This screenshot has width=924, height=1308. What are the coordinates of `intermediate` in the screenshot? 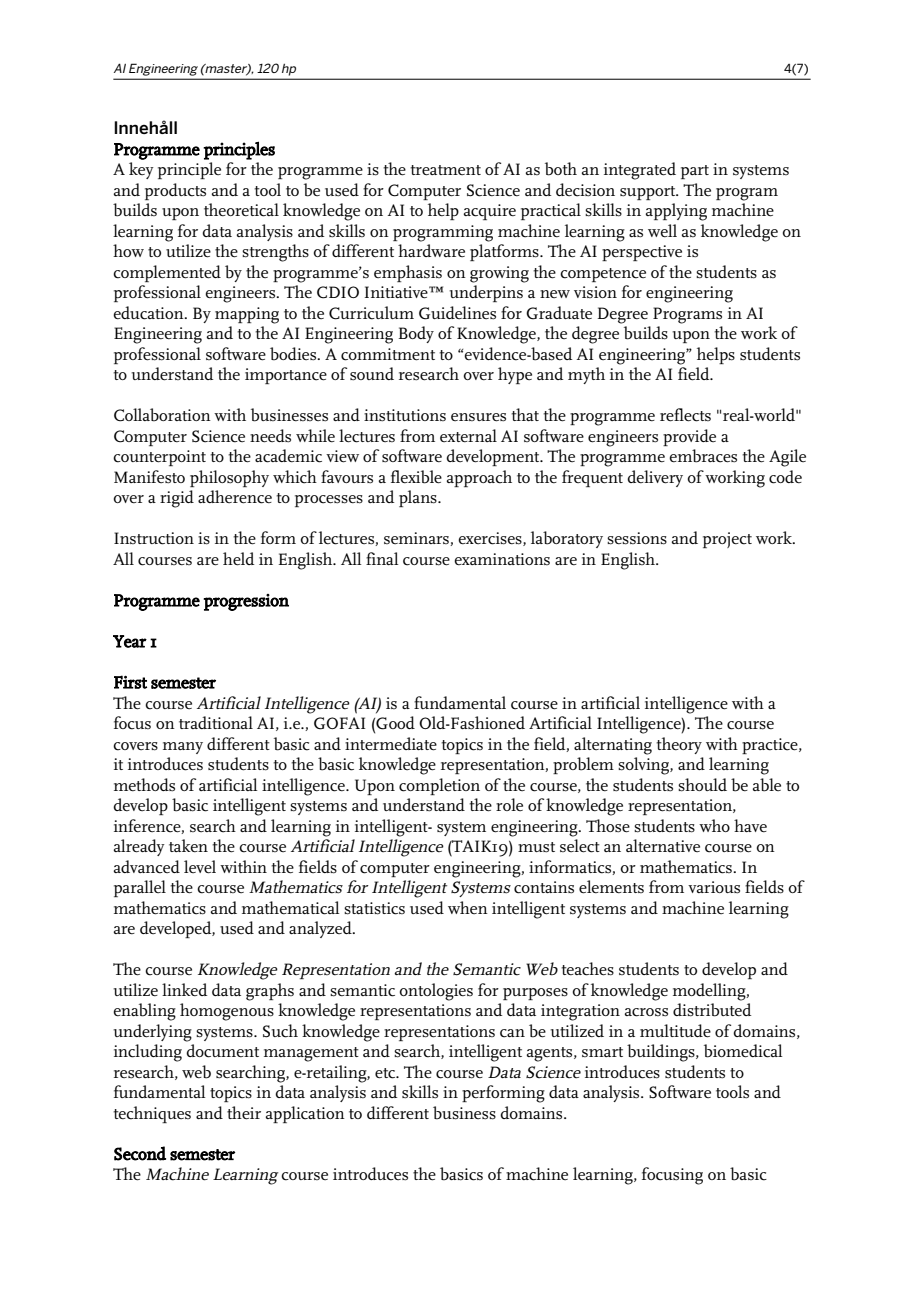 It's located at (391, 744).
